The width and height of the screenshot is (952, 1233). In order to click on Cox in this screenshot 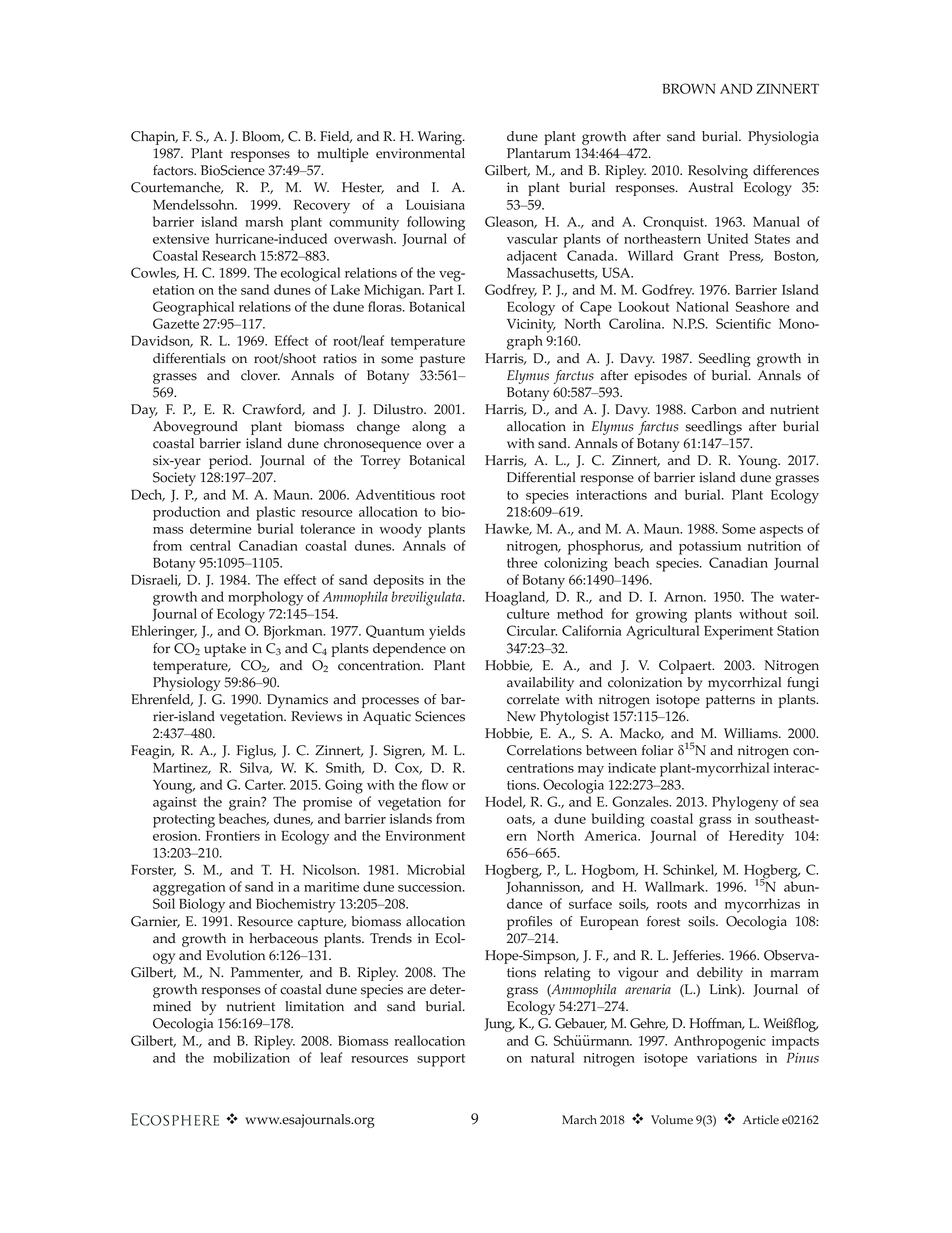, I will do `click(408, 768)`.
